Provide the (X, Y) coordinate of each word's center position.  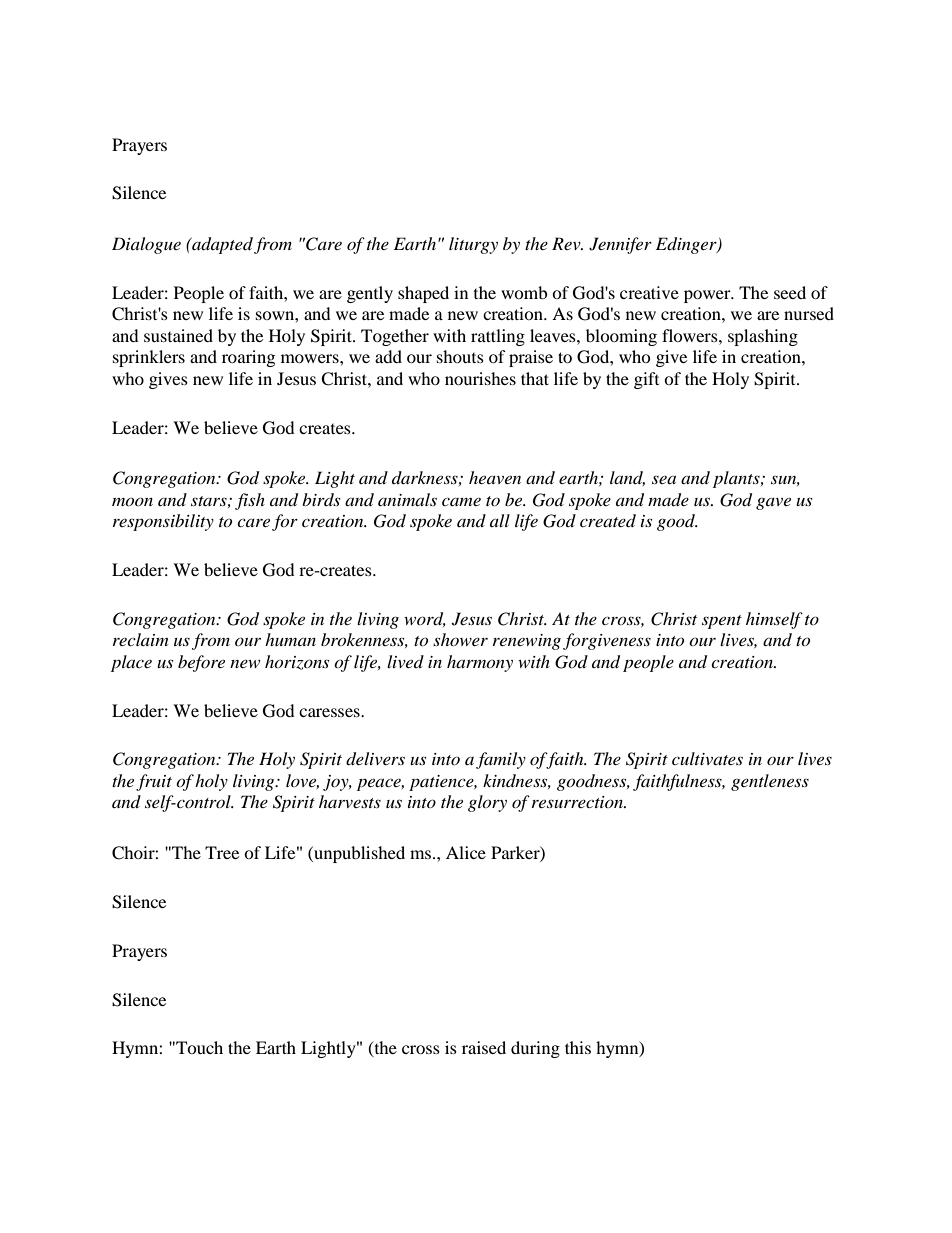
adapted (221, 245)
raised (484, 1047)
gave (773, 503)
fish (250, 501)
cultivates (707, 758)
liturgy (473, 245)
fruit (154, 782)
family (501, 760)
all (500, 520)
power (708, 296)
